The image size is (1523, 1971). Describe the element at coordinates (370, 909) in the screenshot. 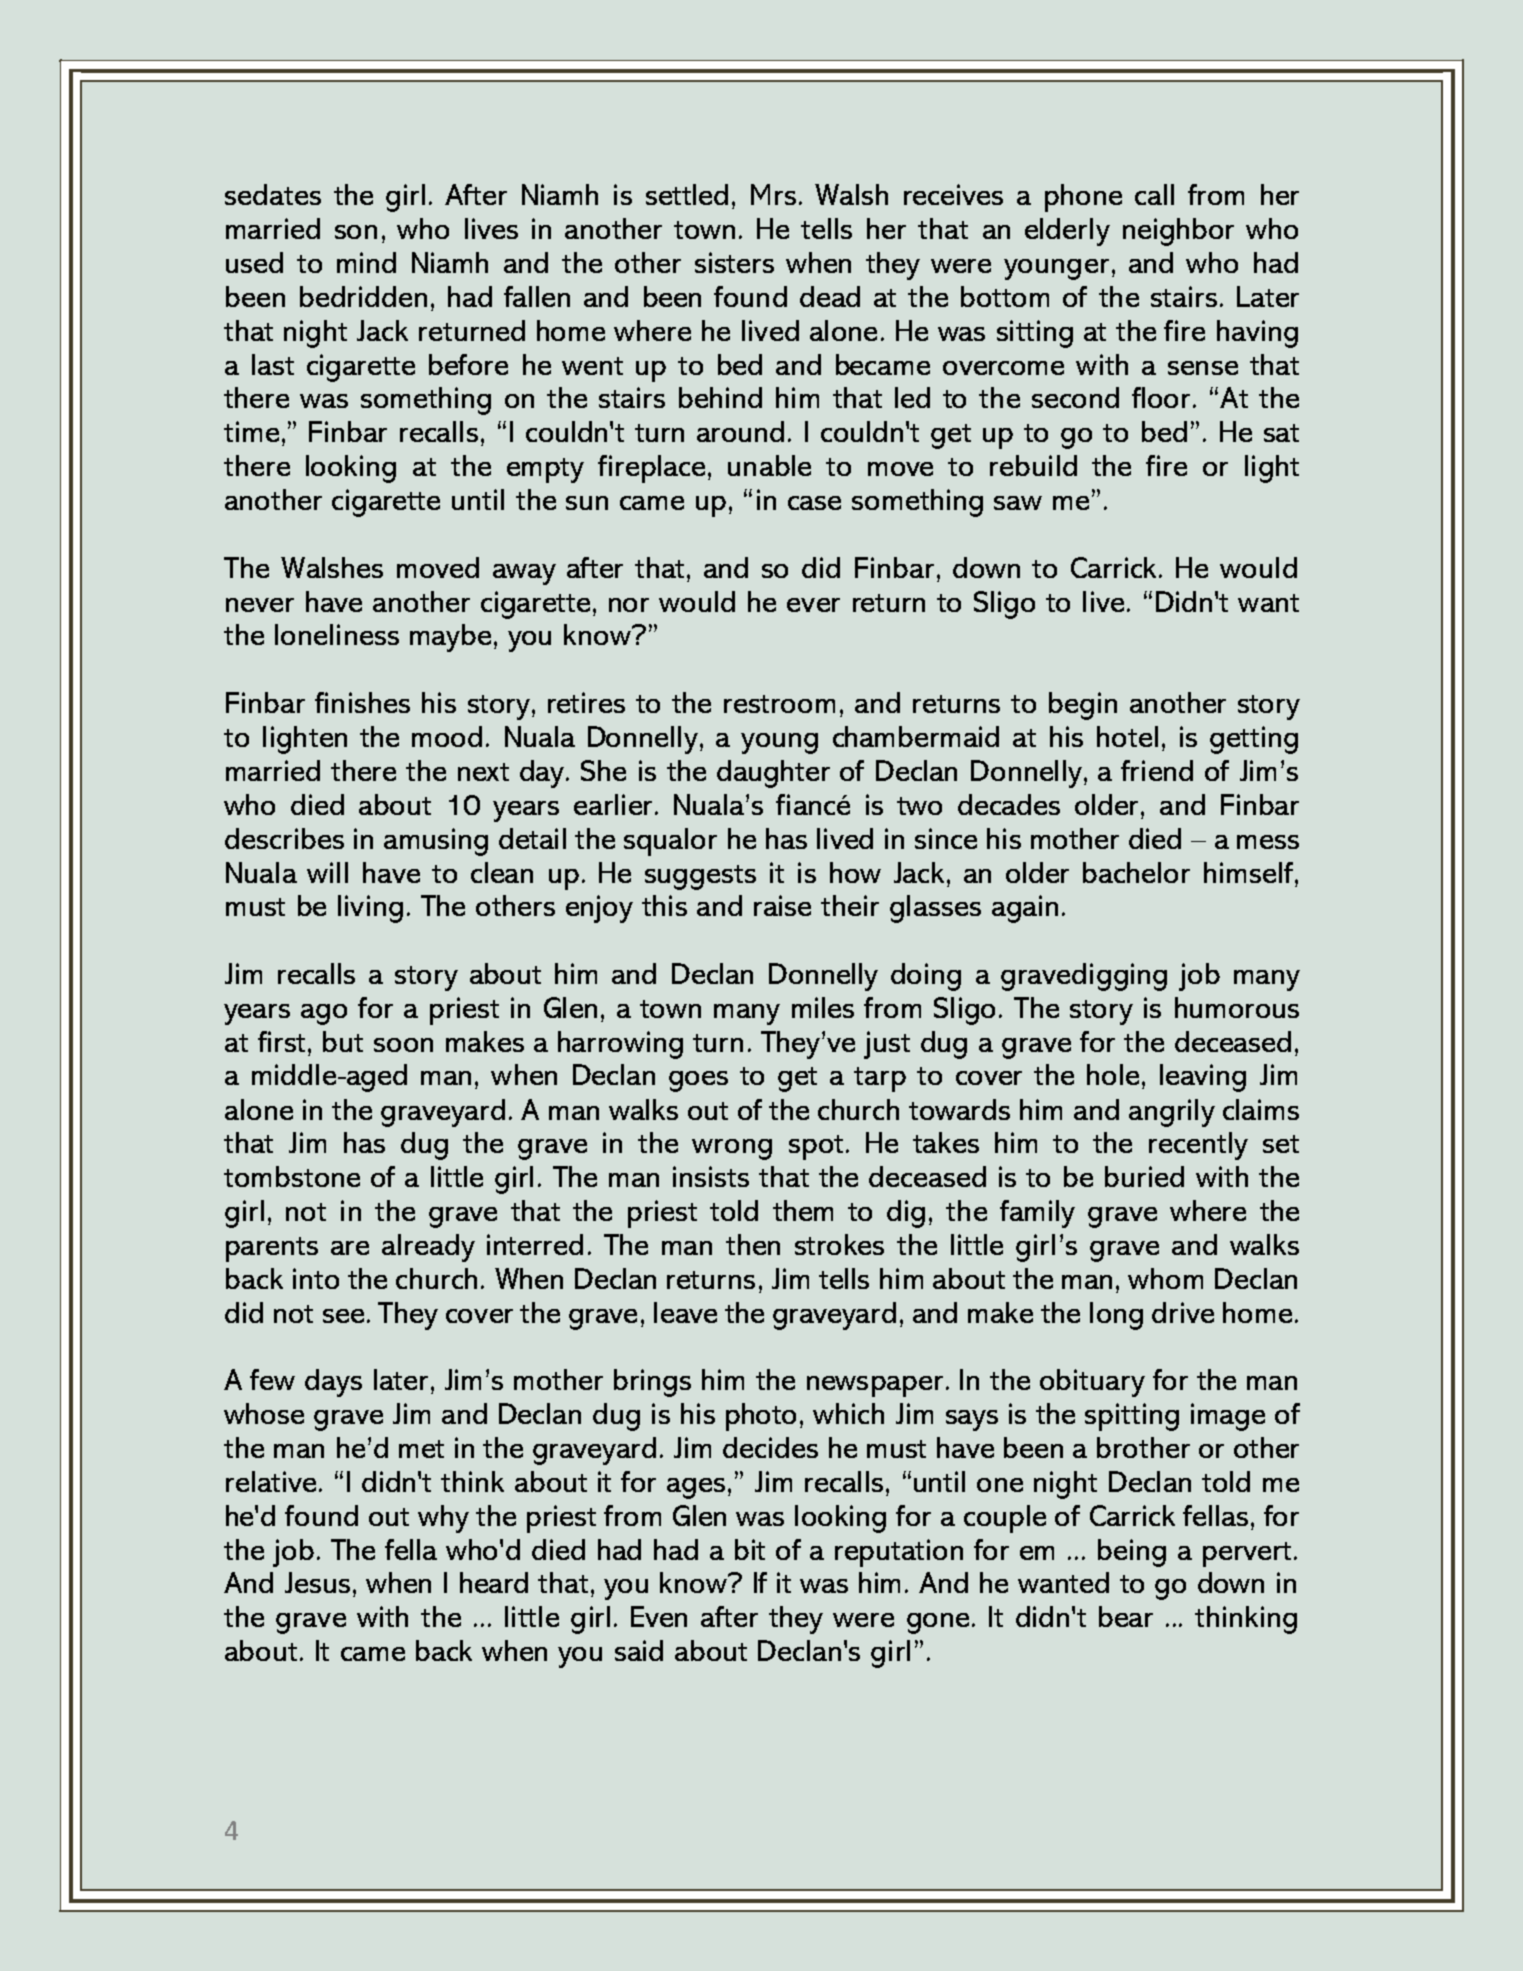

I see `living` at that location.
